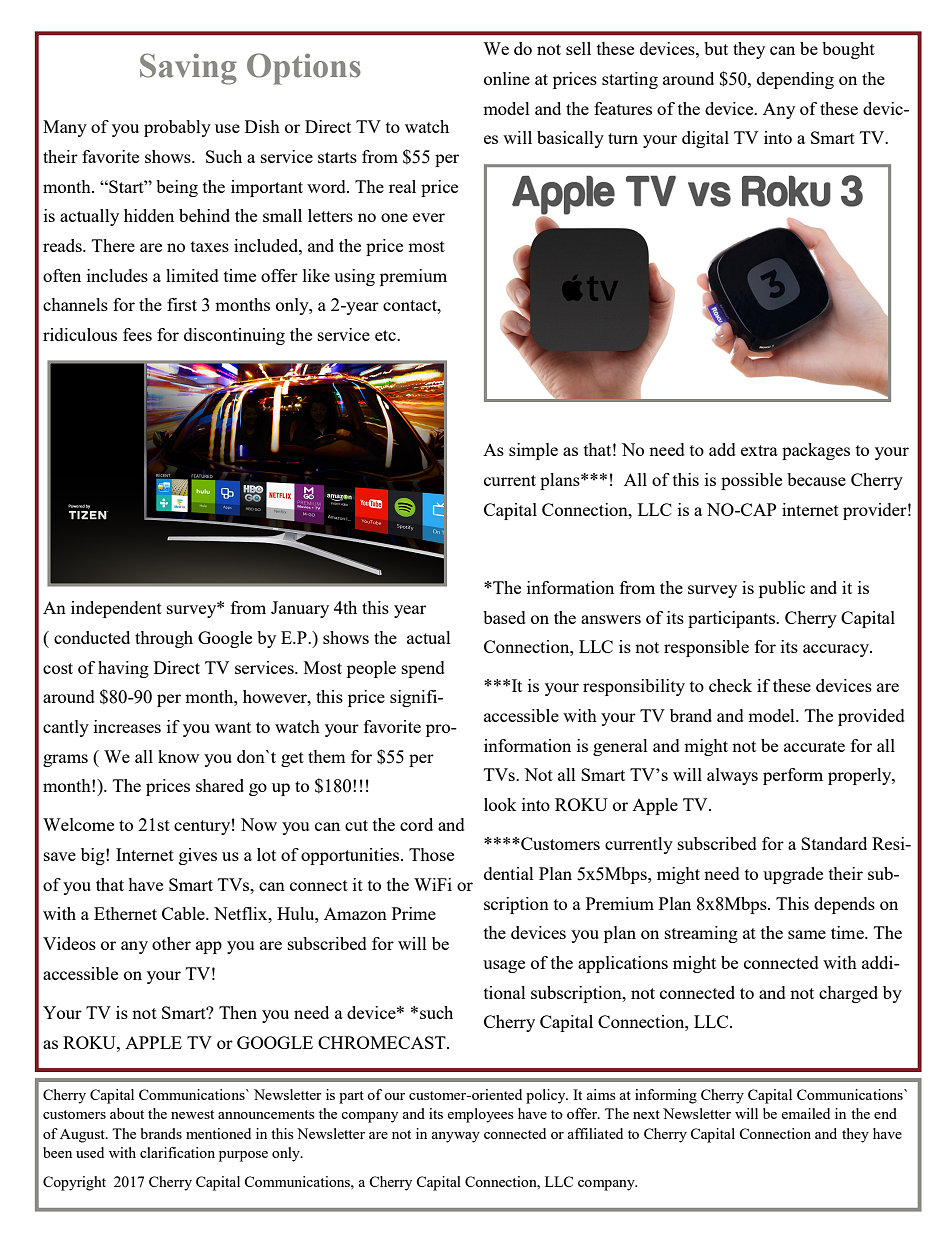 The height and width of the screenshot is (1233, 952). I want to click on Saving, so click(188, 69).
